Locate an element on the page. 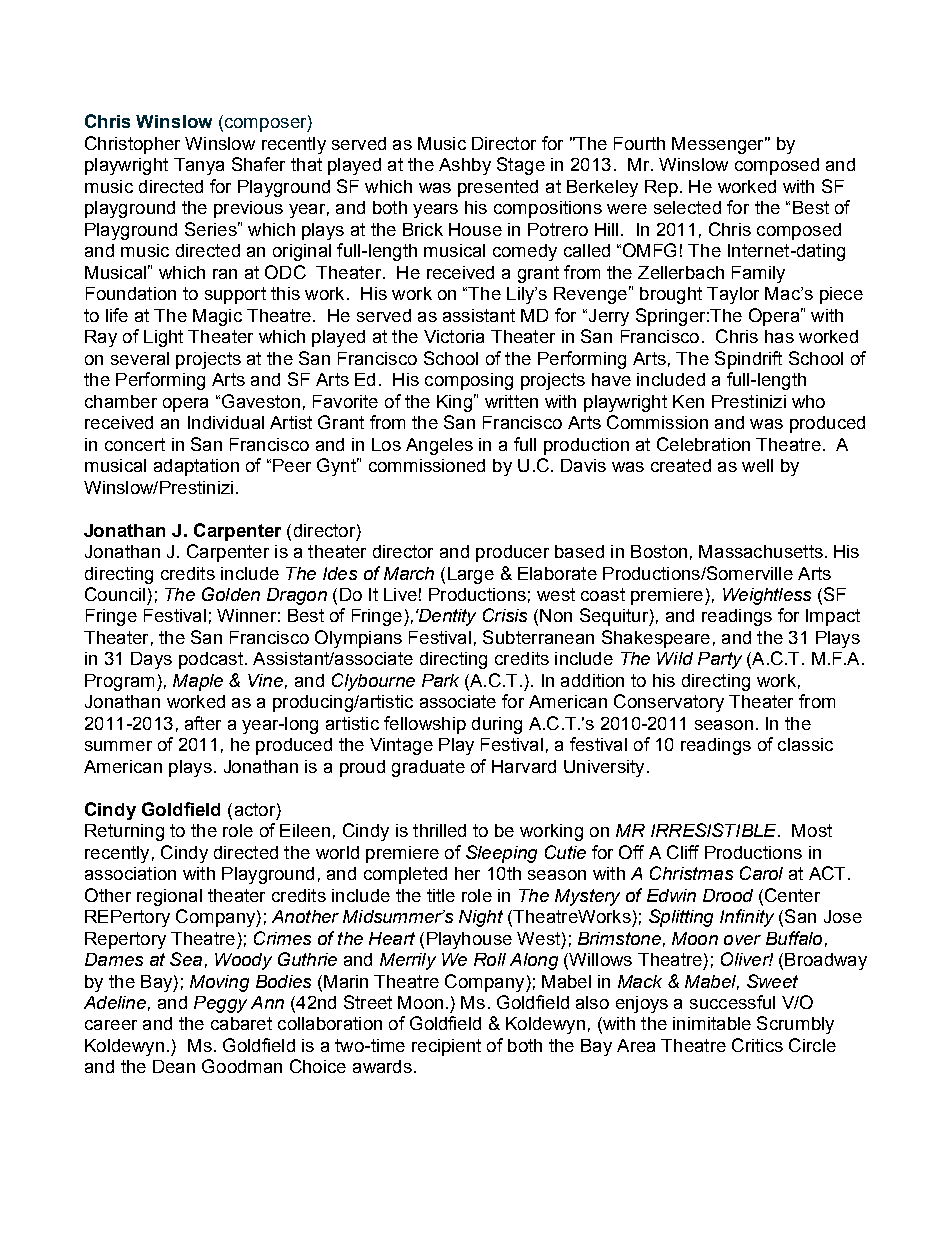 The height and width of the document is (1233, 952). Carol is located at coordinates (761, 873).
